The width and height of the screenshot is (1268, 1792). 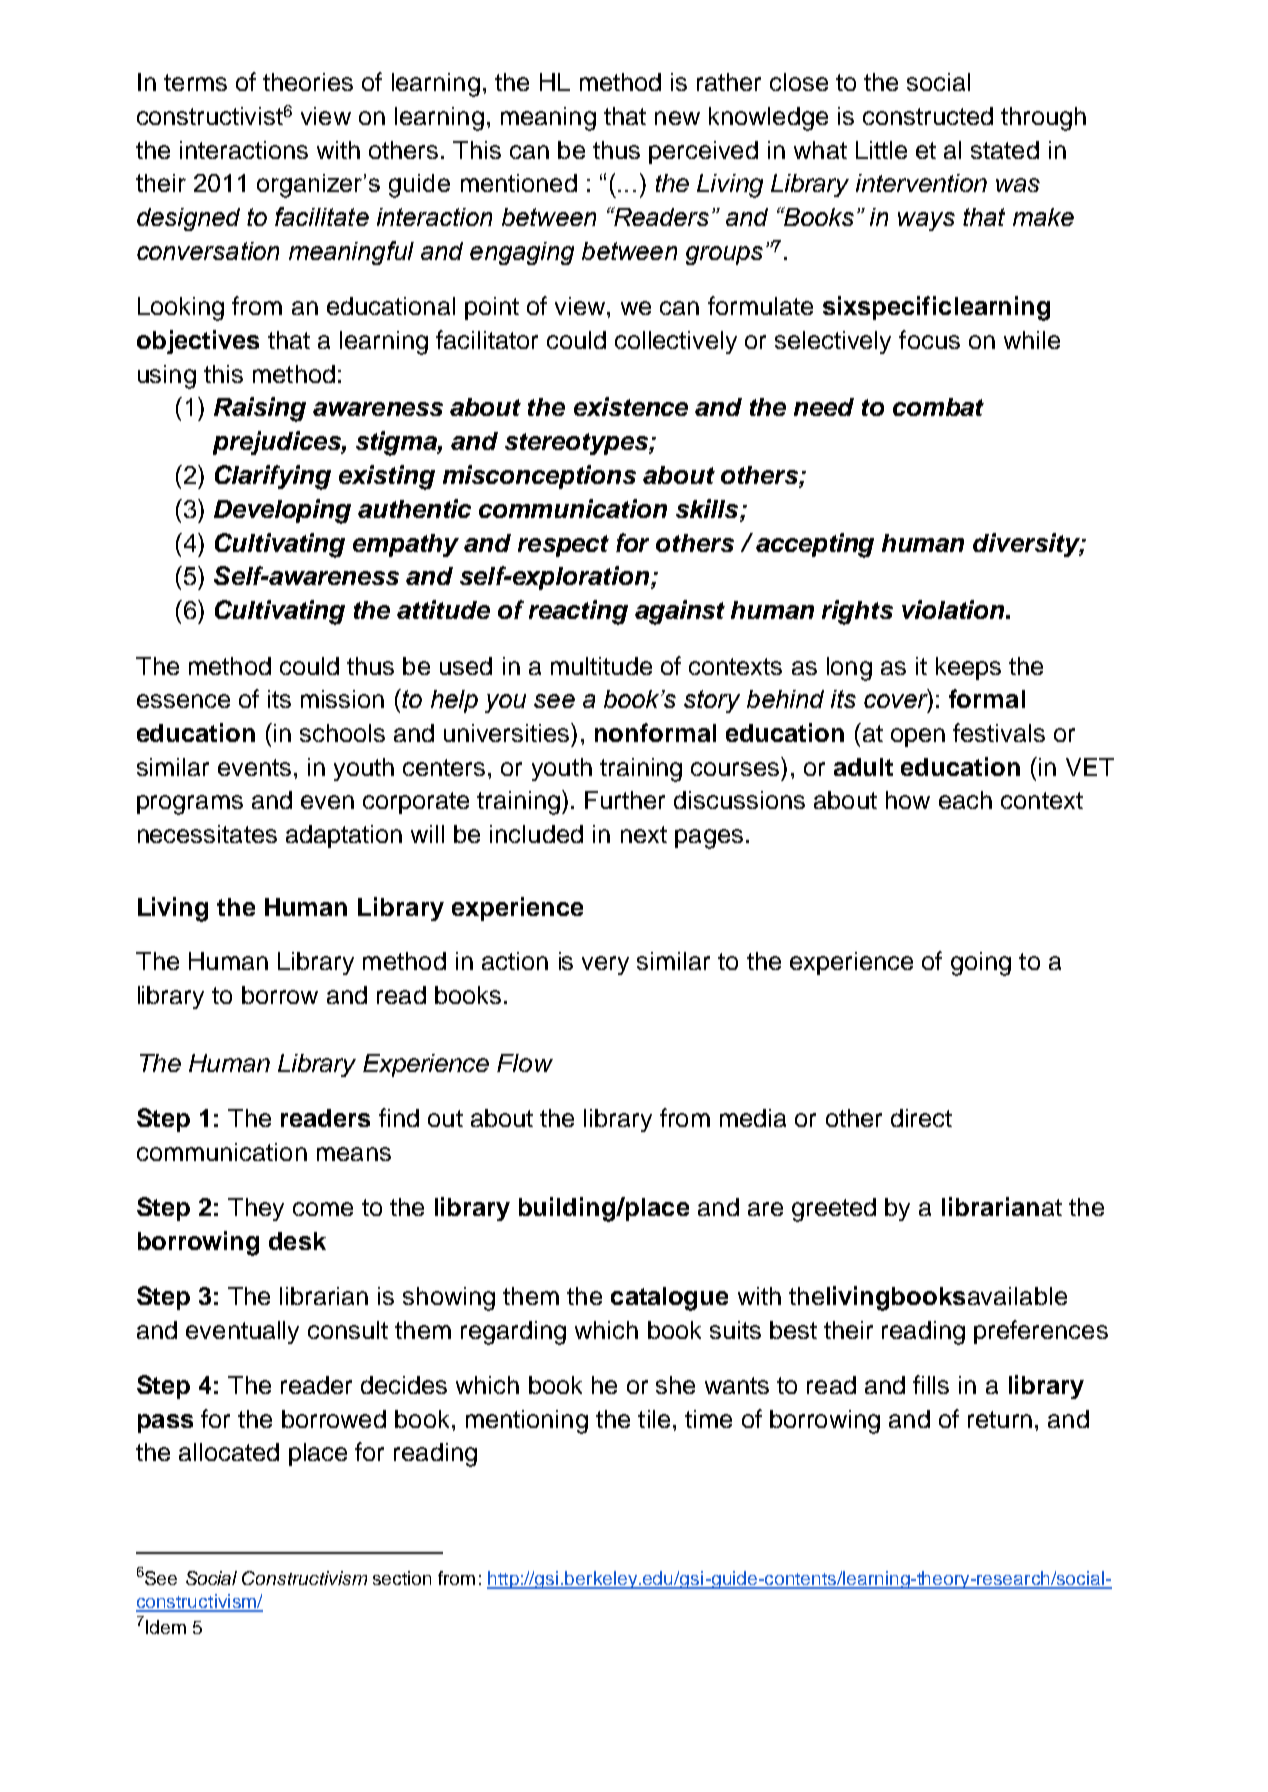 What do you see at coordinates (354, 1154) in the screenshot?
I see `means` at bounding box center [354, 1154].
